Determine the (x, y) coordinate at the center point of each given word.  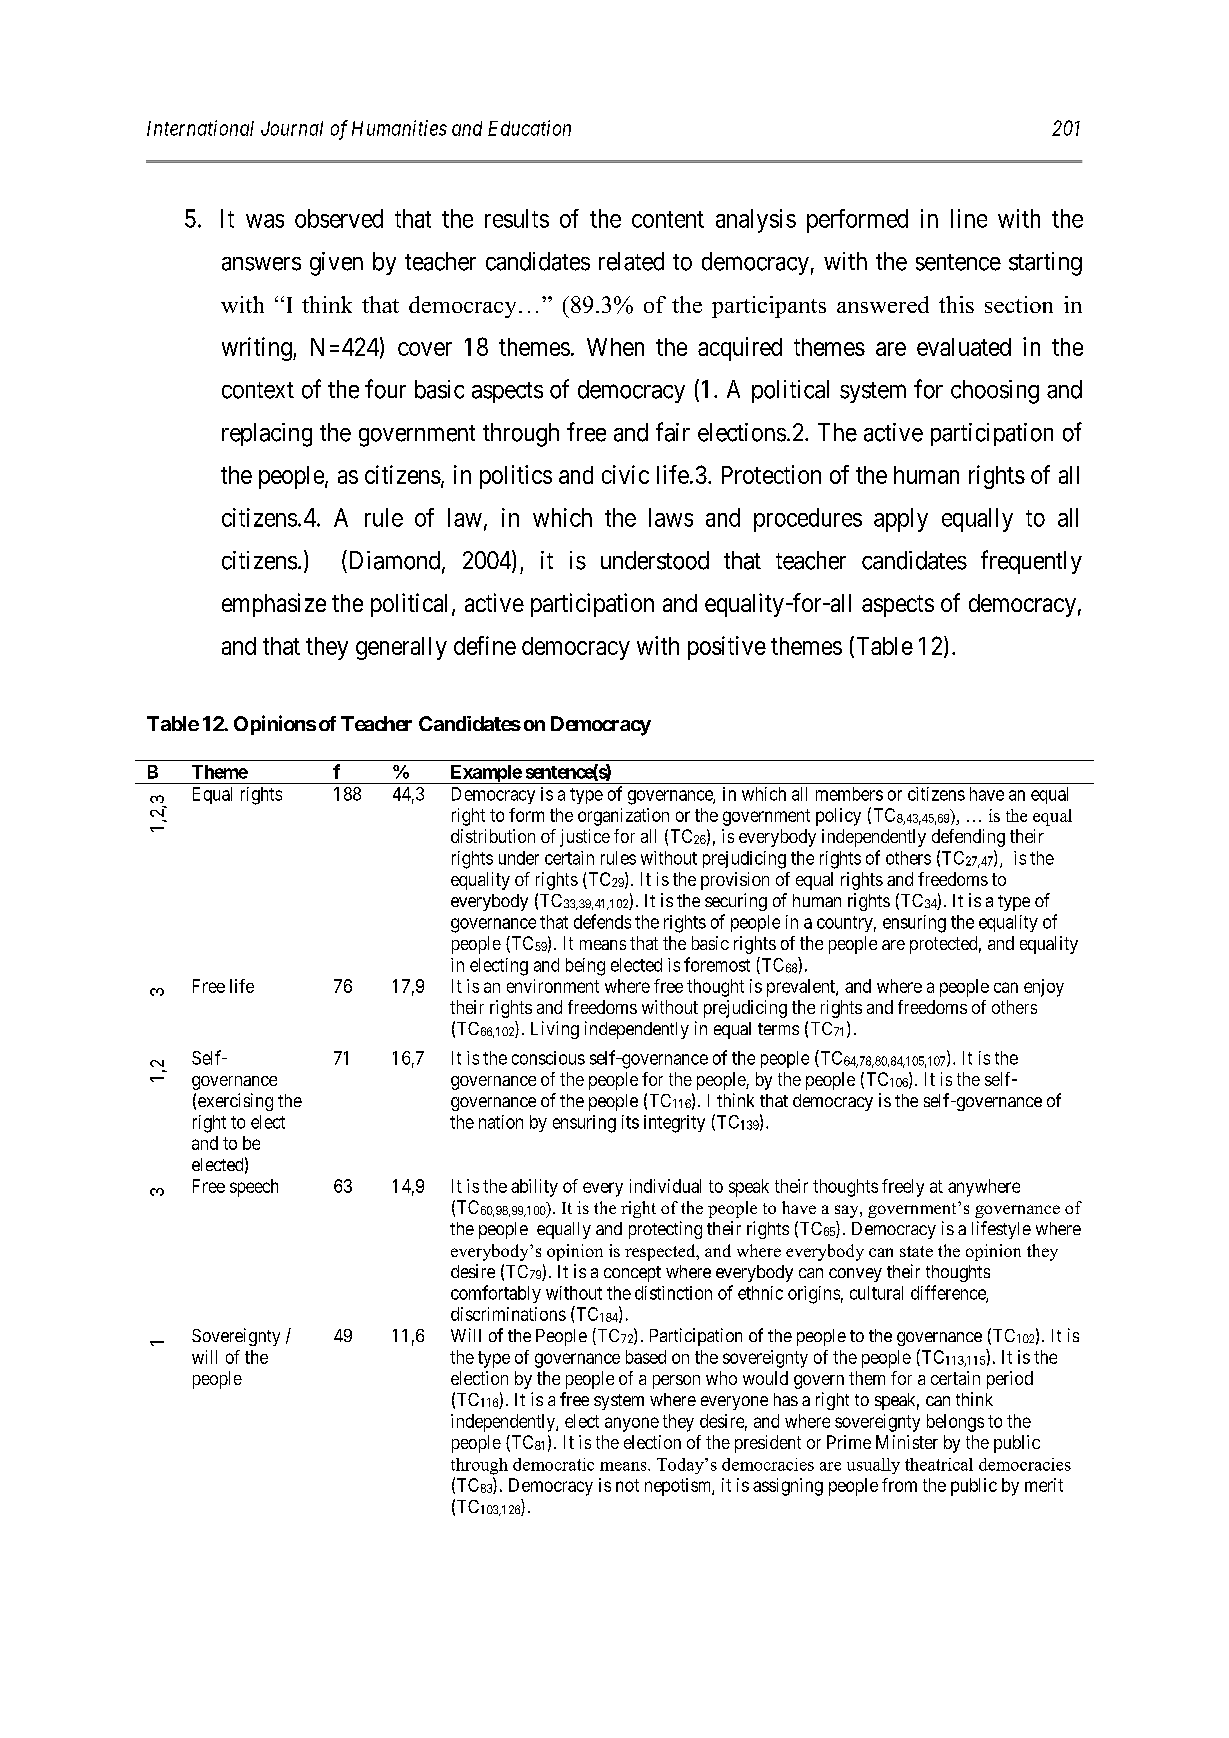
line (969, 218)
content (668, 219)
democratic (553, 1464)
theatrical (939, 1464)
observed (339, 218)
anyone (632, 1424)
